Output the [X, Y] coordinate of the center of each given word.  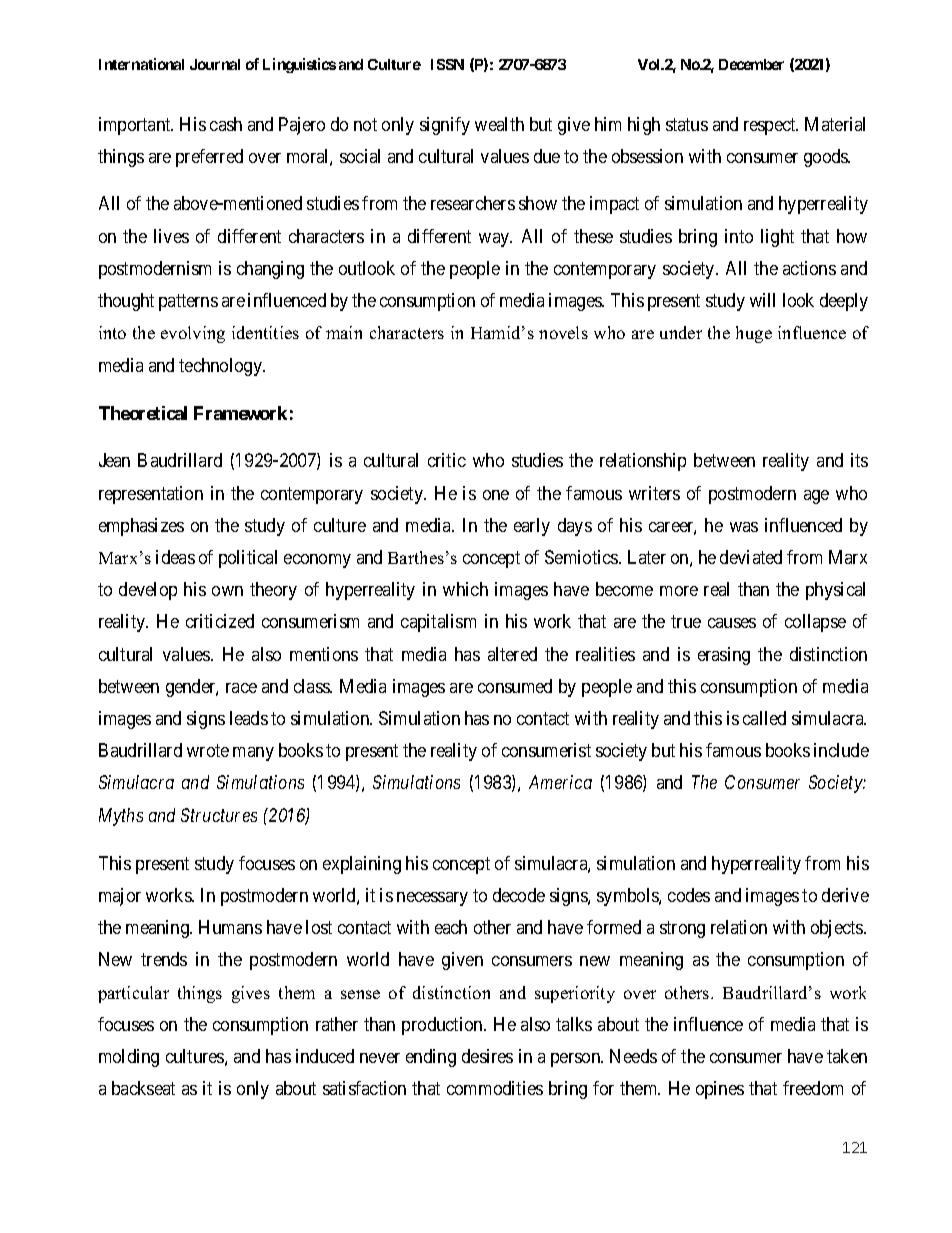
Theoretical [143, 413]
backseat [143, 1088]
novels [563, 332]
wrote [208, 751]
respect [771, 126]
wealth [499, 124]
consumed [515, 686]
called [764, 718]
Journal [215, 64]
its [859, 460]
